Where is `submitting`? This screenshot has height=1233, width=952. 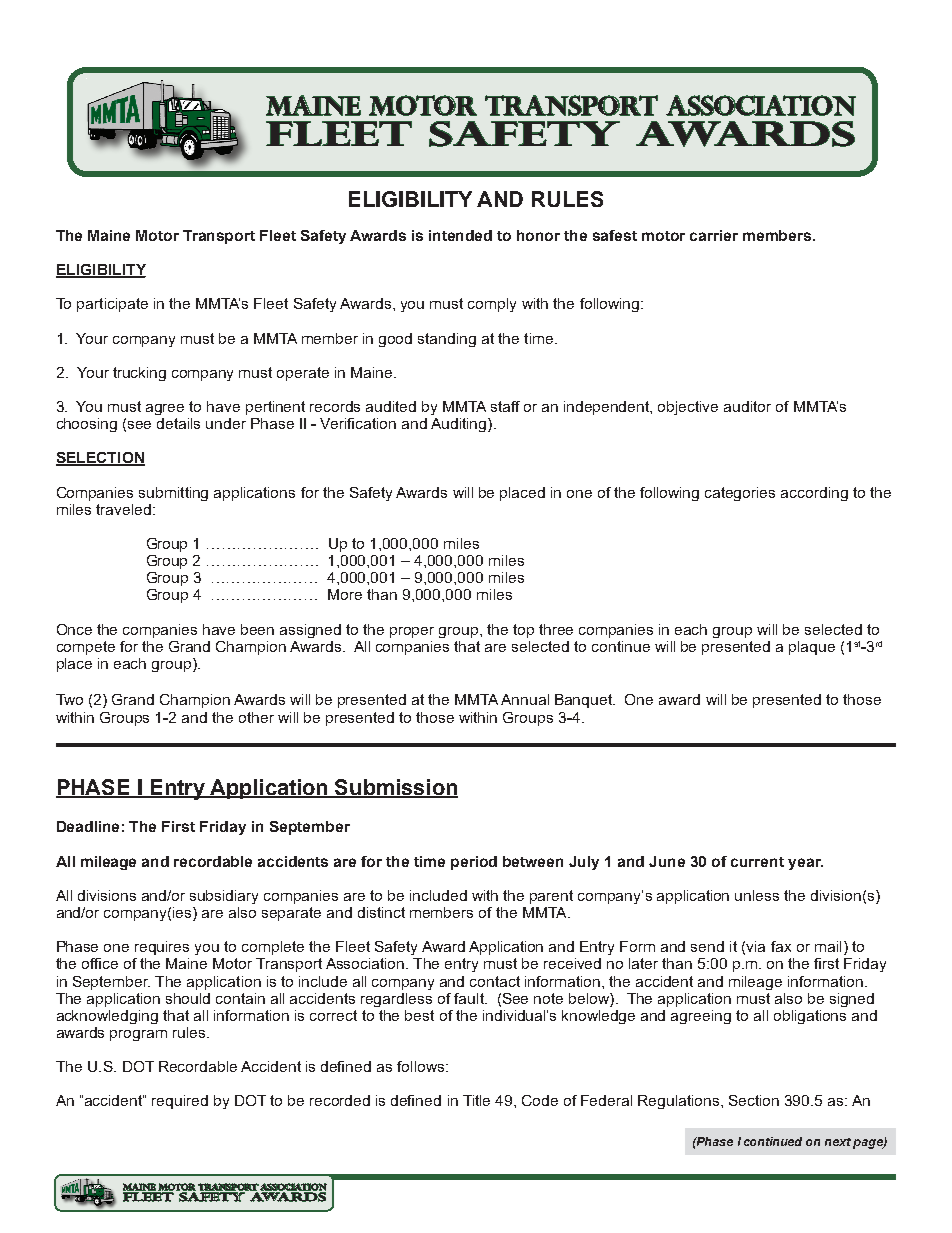
submitting is located at coordinates (173, 494).
